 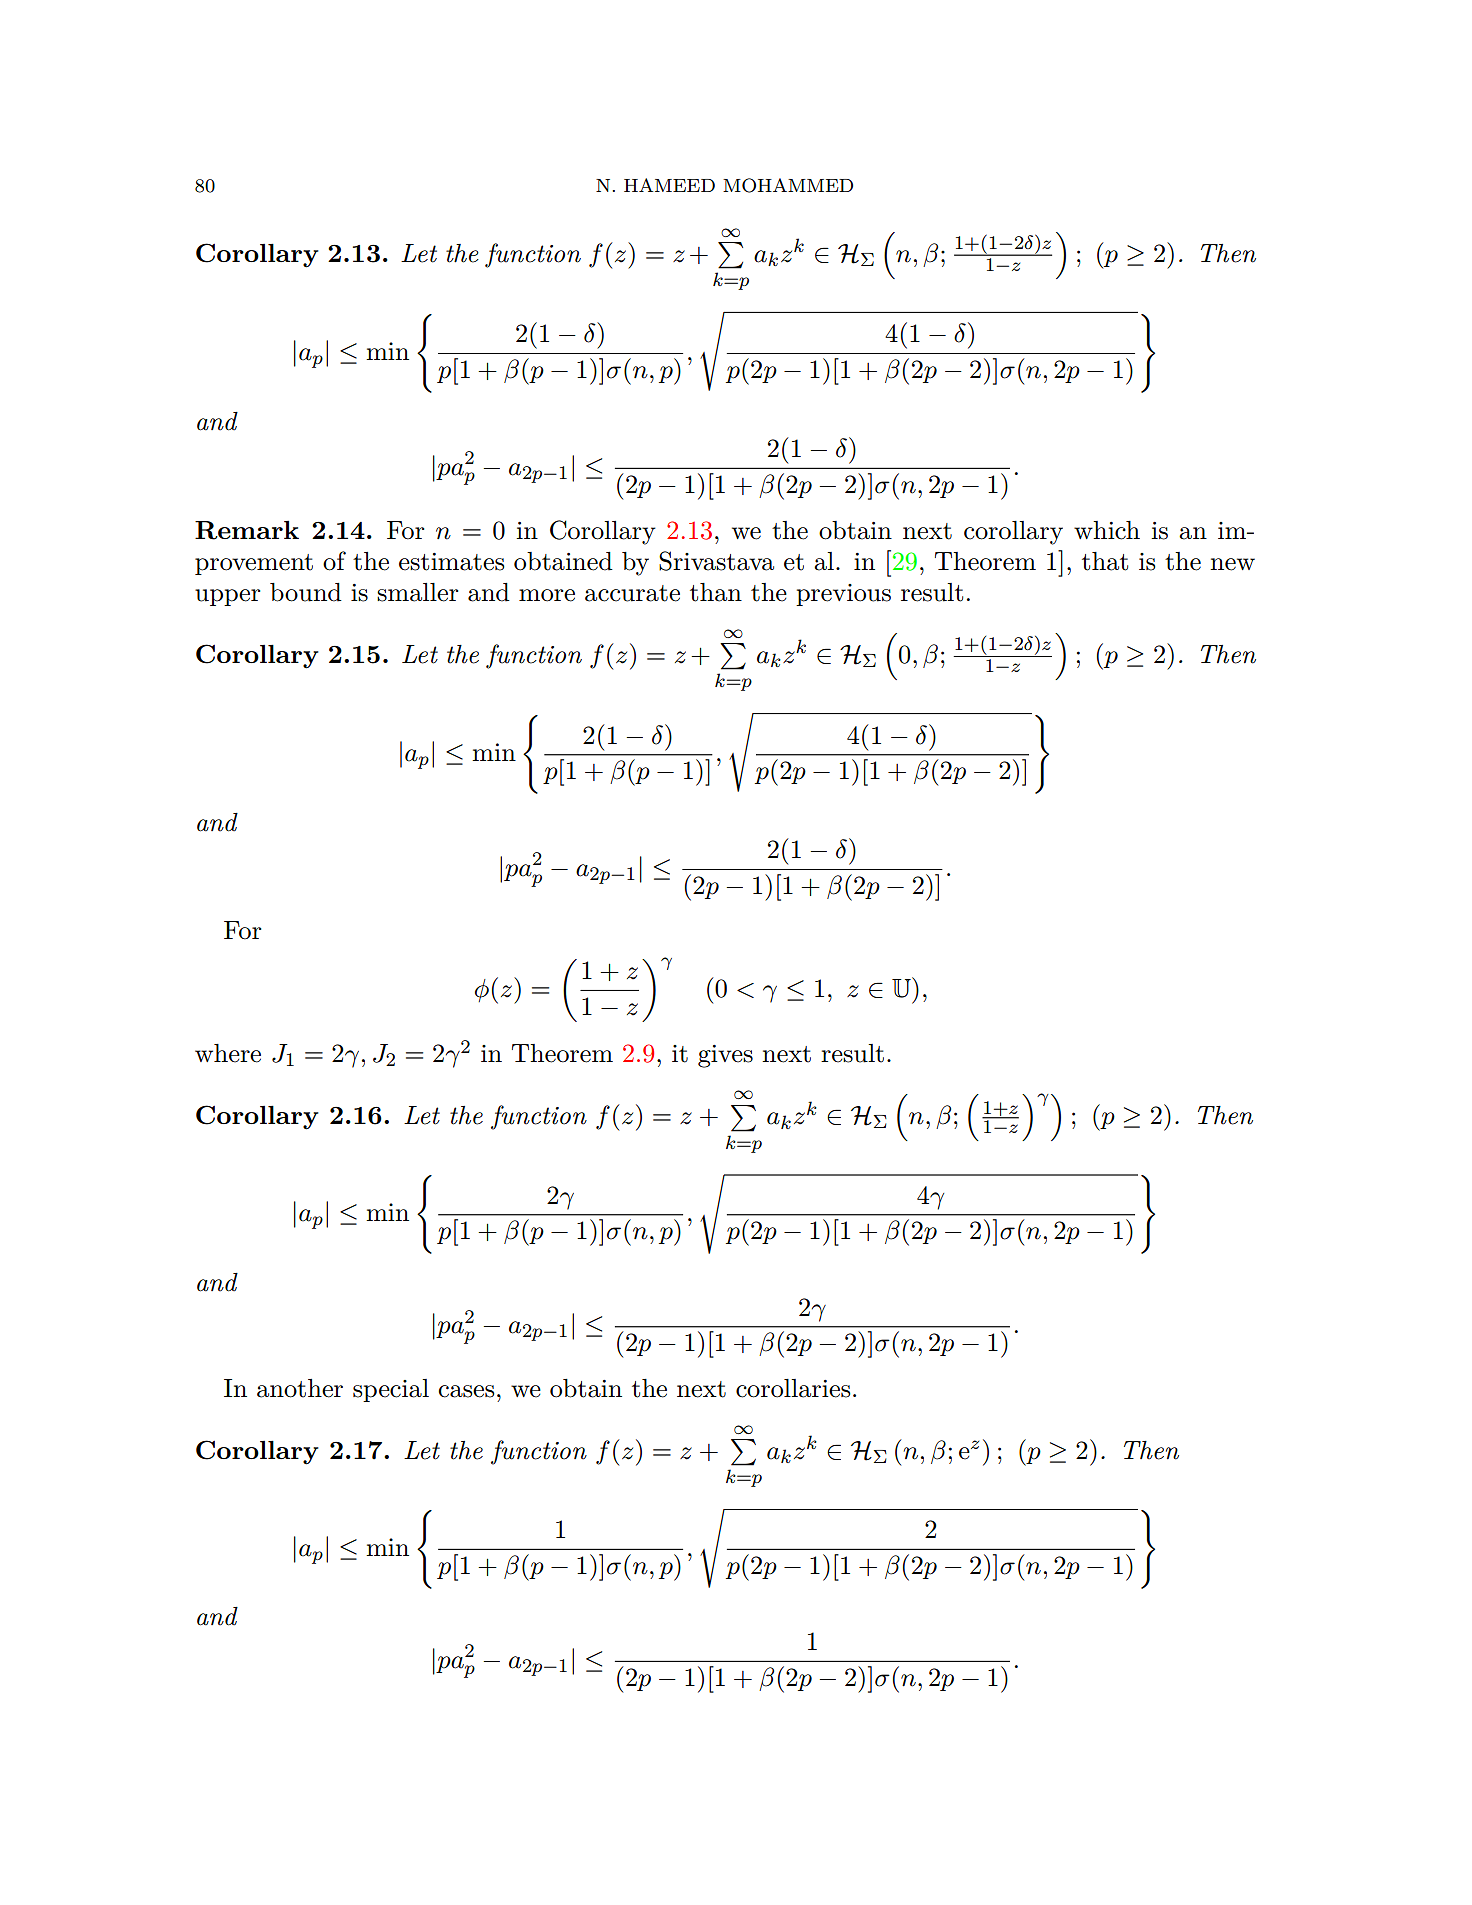 What do you see at coordinates (1105, 561) in the document?
I see `that` at bounding box center [1105, 561].
